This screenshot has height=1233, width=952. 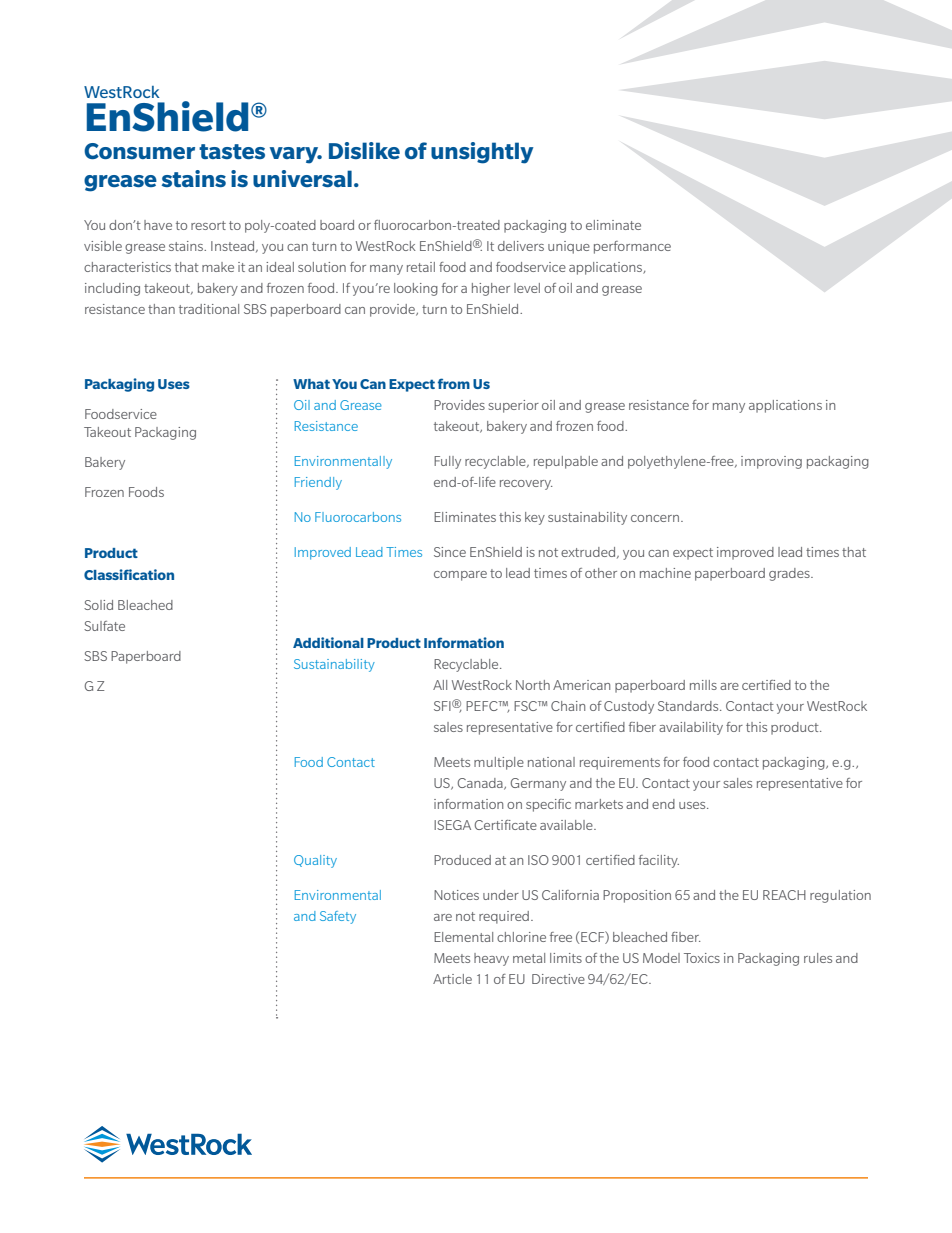 I want to click on performance, so click(x=632, y=247).
